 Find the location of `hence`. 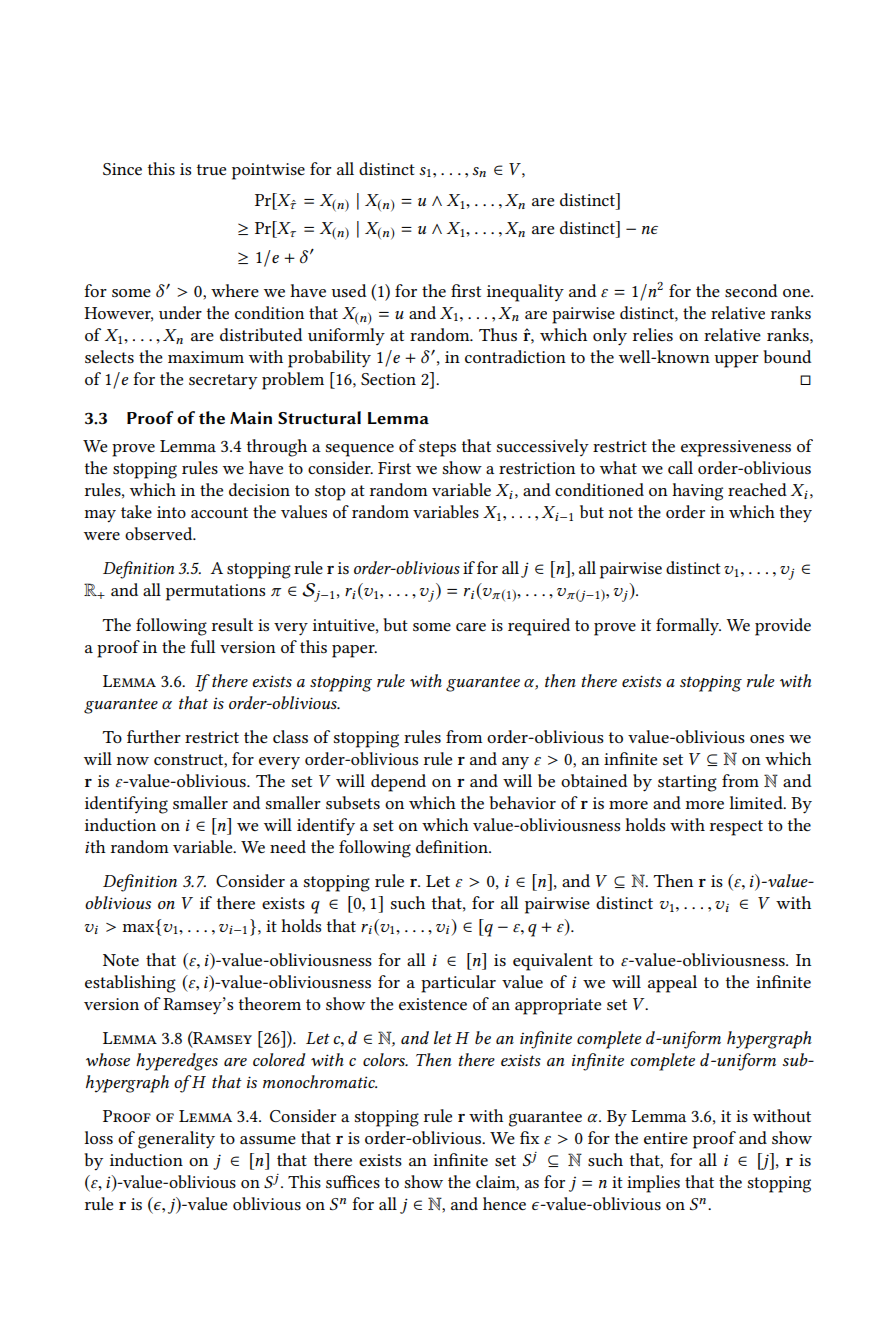

hence is located at coordinates (504, 1203).
